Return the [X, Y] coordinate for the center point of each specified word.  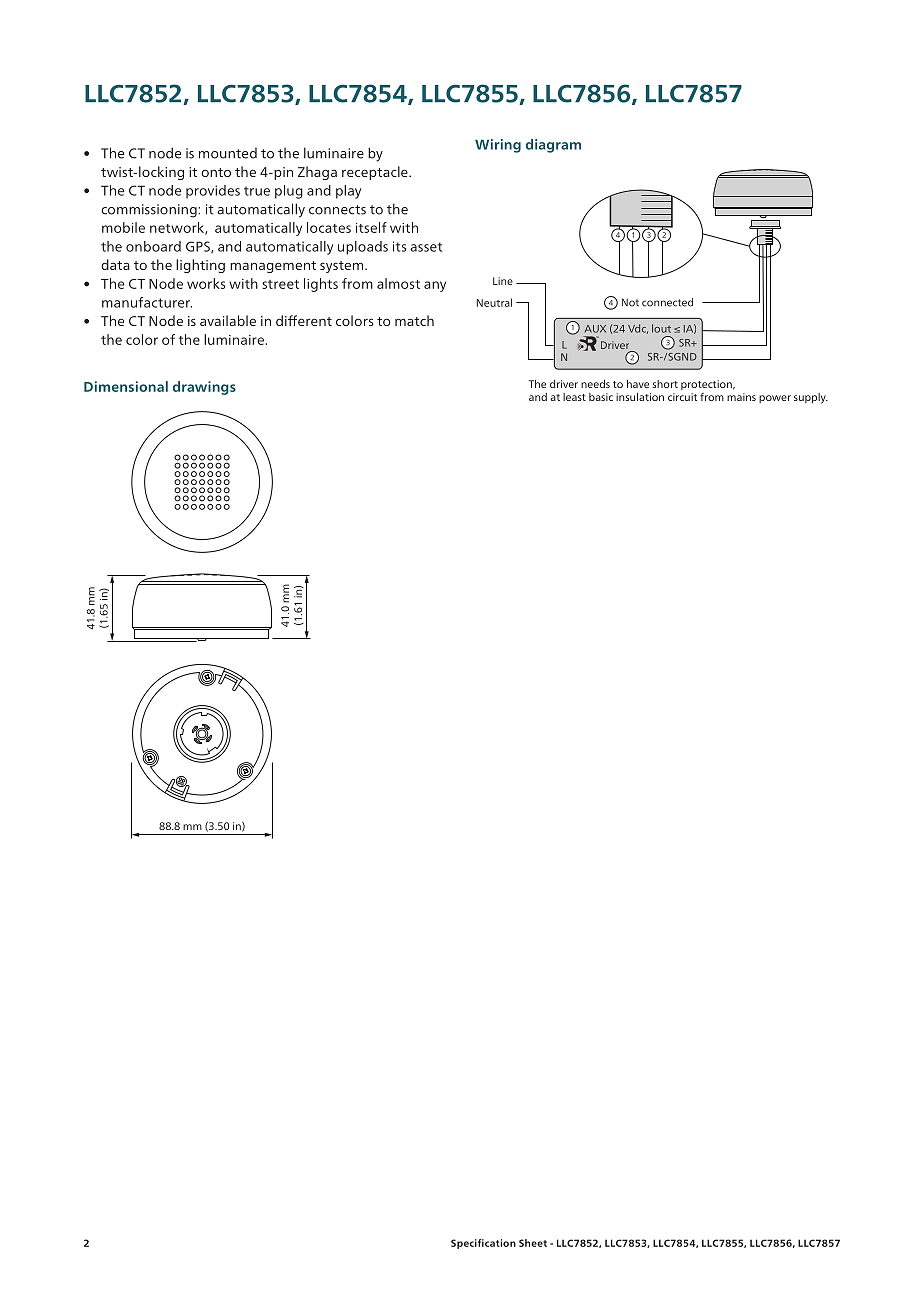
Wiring [498, 146]
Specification [483, 1244]
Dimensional [126, 386]
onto [216, 172]
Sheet [533, 1243]
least [574, 397]
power [775, 399]
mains [741, 397]
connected [667, 302]
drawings [204, 388]
